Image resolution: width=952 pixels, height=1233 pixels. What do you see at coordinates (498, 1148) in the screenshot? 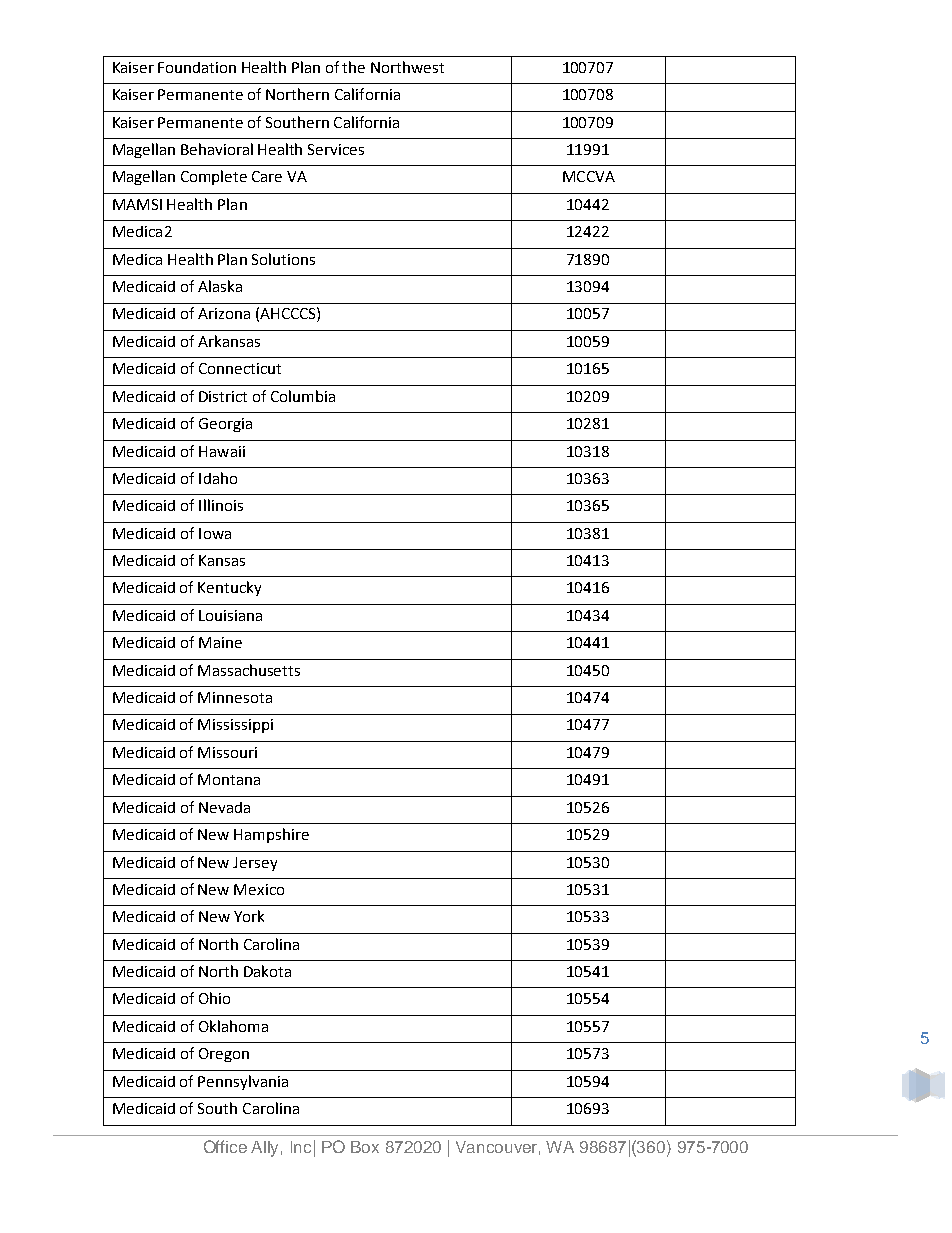
I see `Vancouver` at bounding box center [498, 1148].
